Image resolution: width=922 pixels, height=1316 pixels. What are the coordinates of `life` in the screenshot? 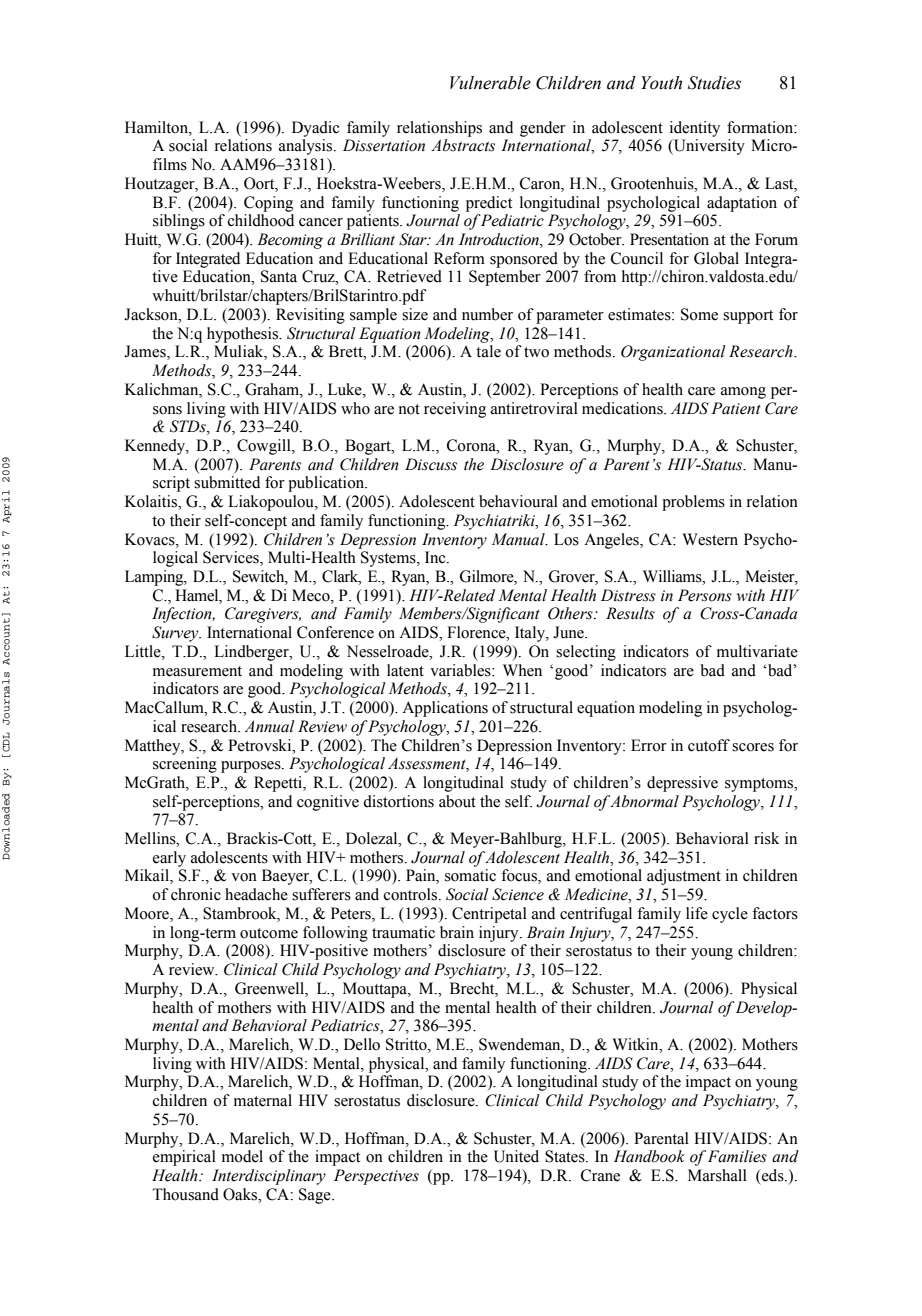 It's located at (697, 913).
